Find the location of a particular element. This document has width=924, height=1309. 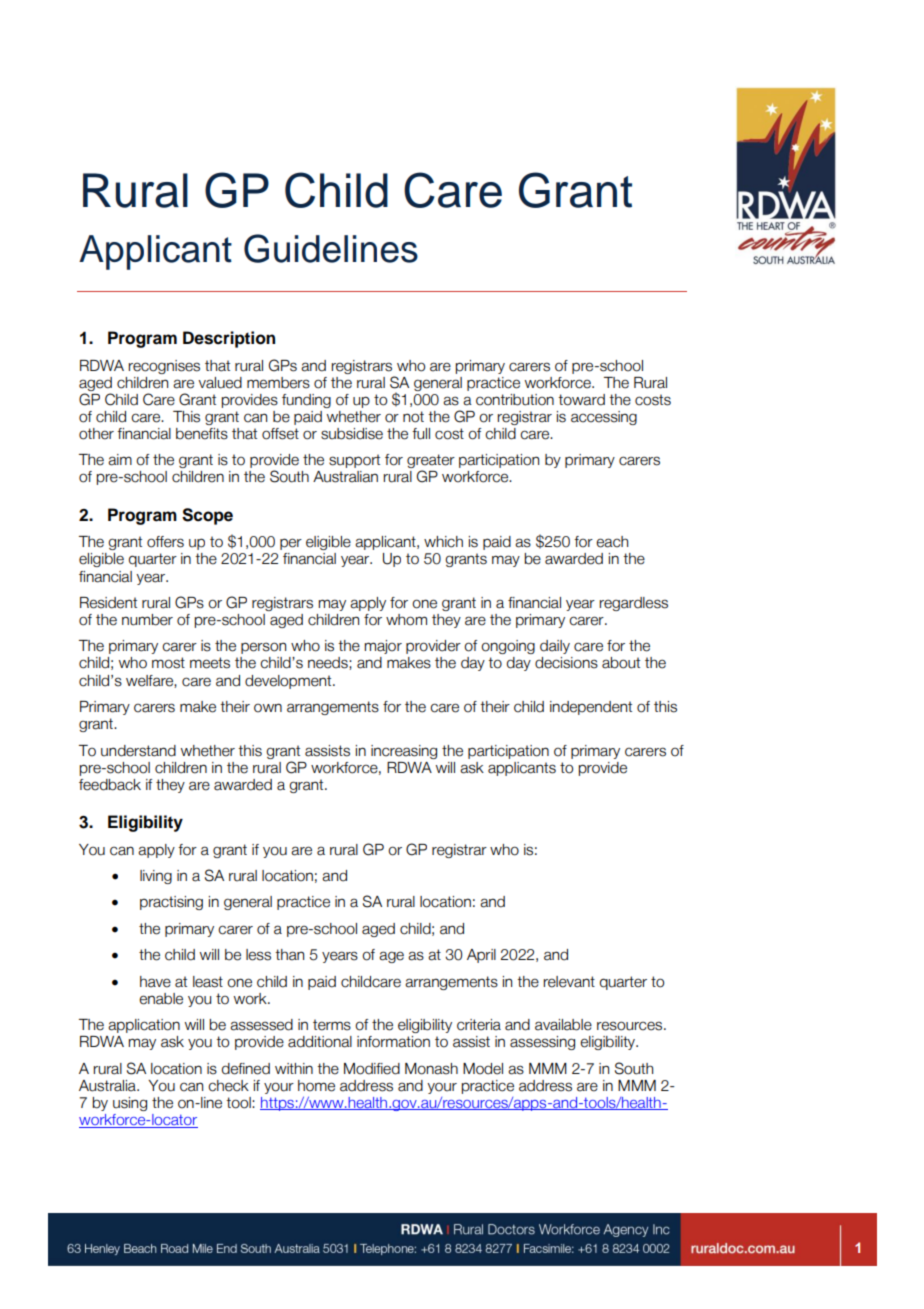

living is located at coordinates (156, 877).
